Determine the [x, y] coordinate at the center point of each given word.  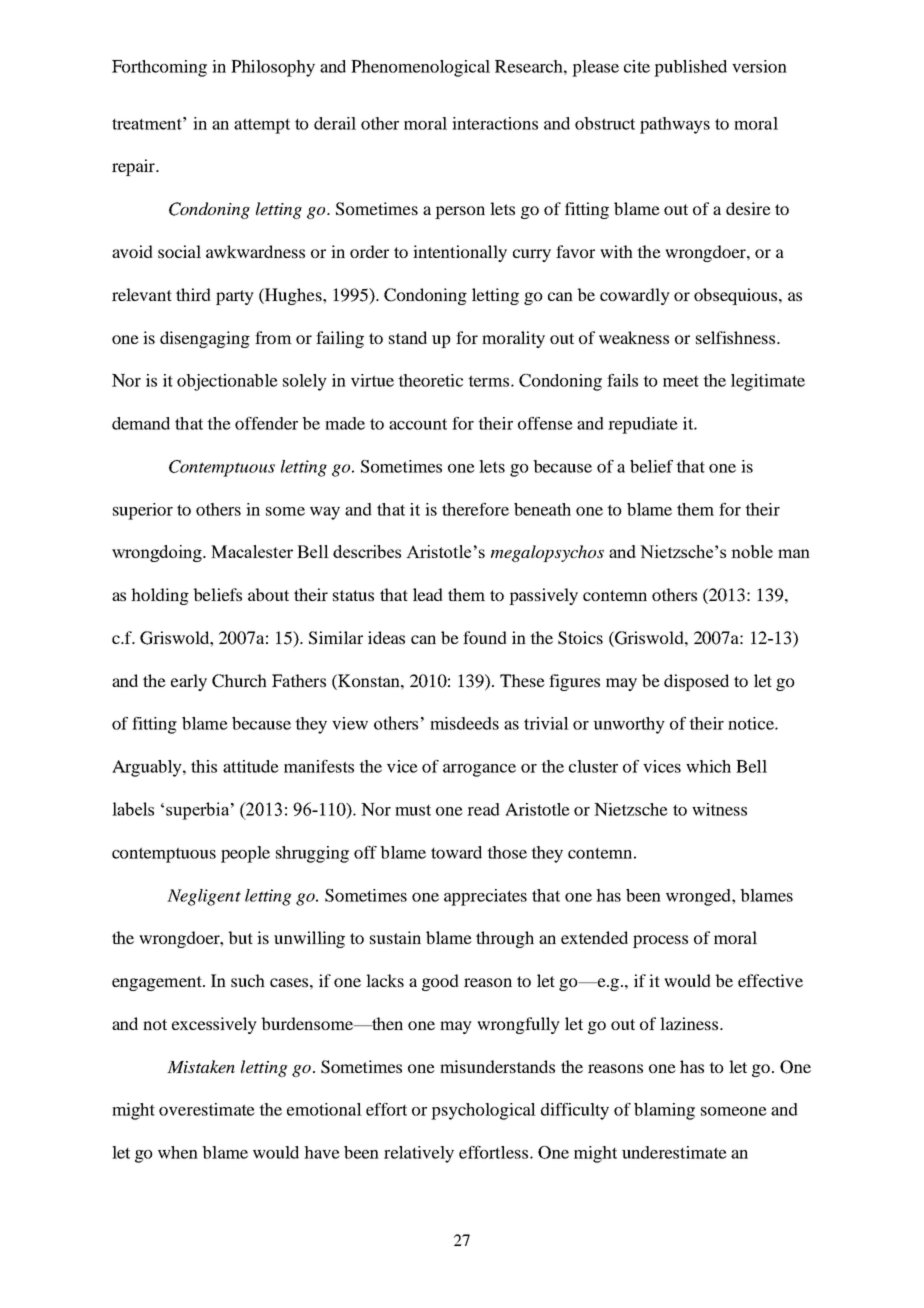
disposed [696, 682]
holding [160, 596]
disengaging [205, 339]
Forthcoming [159, 68]
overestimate [207, 1109]
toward [456, 852]
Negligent [204, 897]
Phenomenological [420, 68]
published [690, 68]
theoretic [430, 380]
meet [681, 381]
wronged [699, 897]
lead [428, 594]
